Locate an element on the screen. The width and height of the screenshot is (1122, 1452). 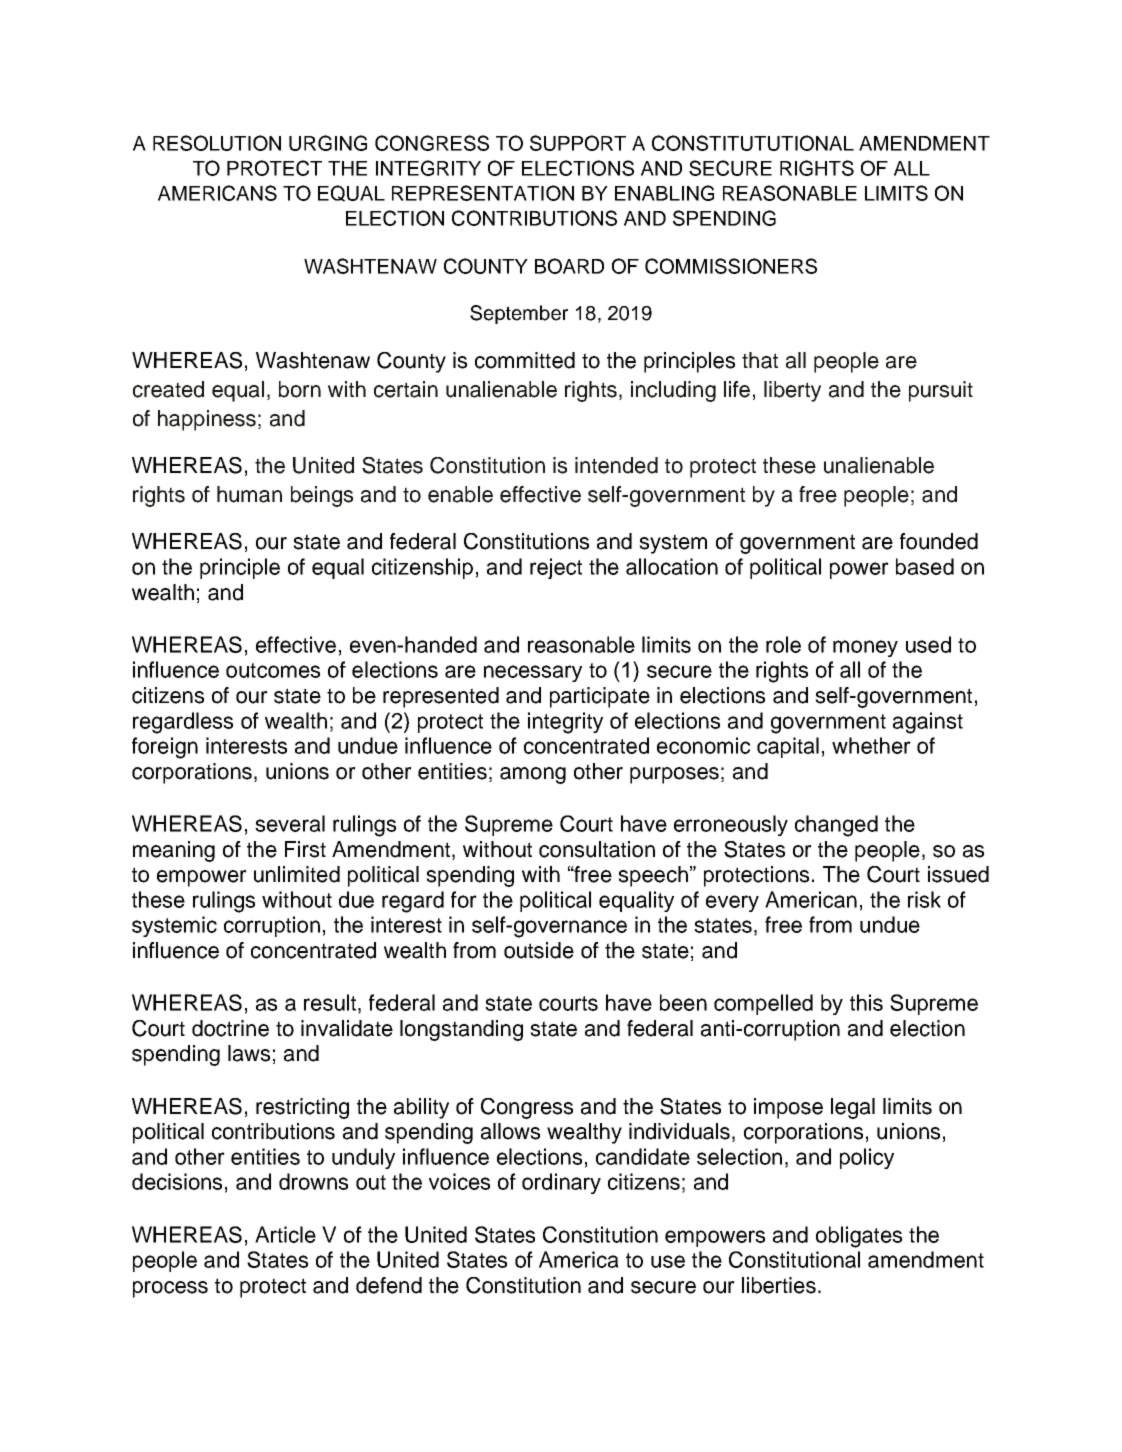
Article is located at coordinates (285, 1234).
